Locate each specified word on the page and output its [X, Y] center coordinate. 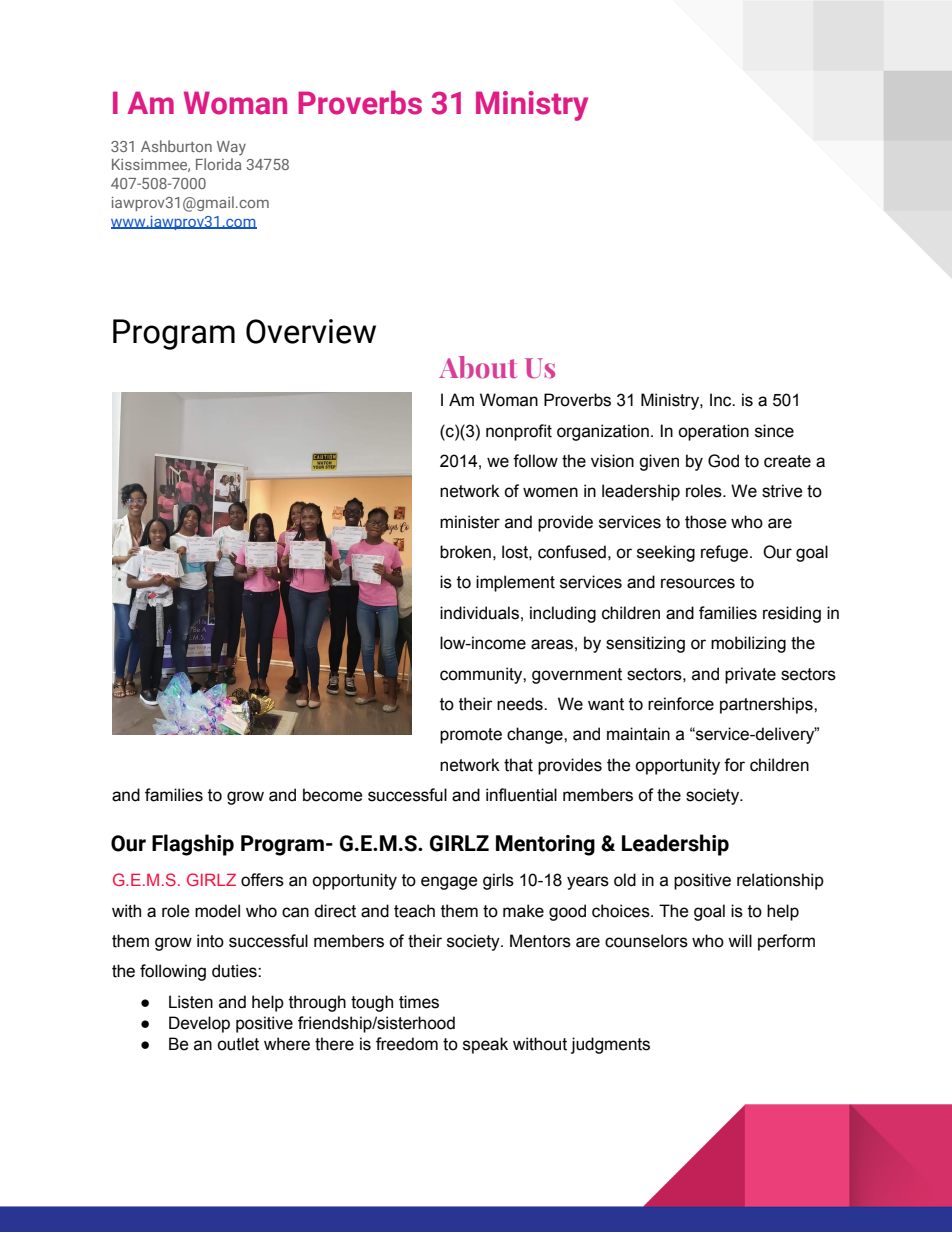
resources [698, 583]
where [287, 1044]
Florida [218, 164]
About [478, 367]
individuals [479, 613]
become [333, 795]
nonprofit [519, 432]
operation [713, 432]
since [774, 431]
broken [465, 552]
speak [485, 1045]
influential [521, 795]
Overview [311, 331]
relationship [780, 881]
